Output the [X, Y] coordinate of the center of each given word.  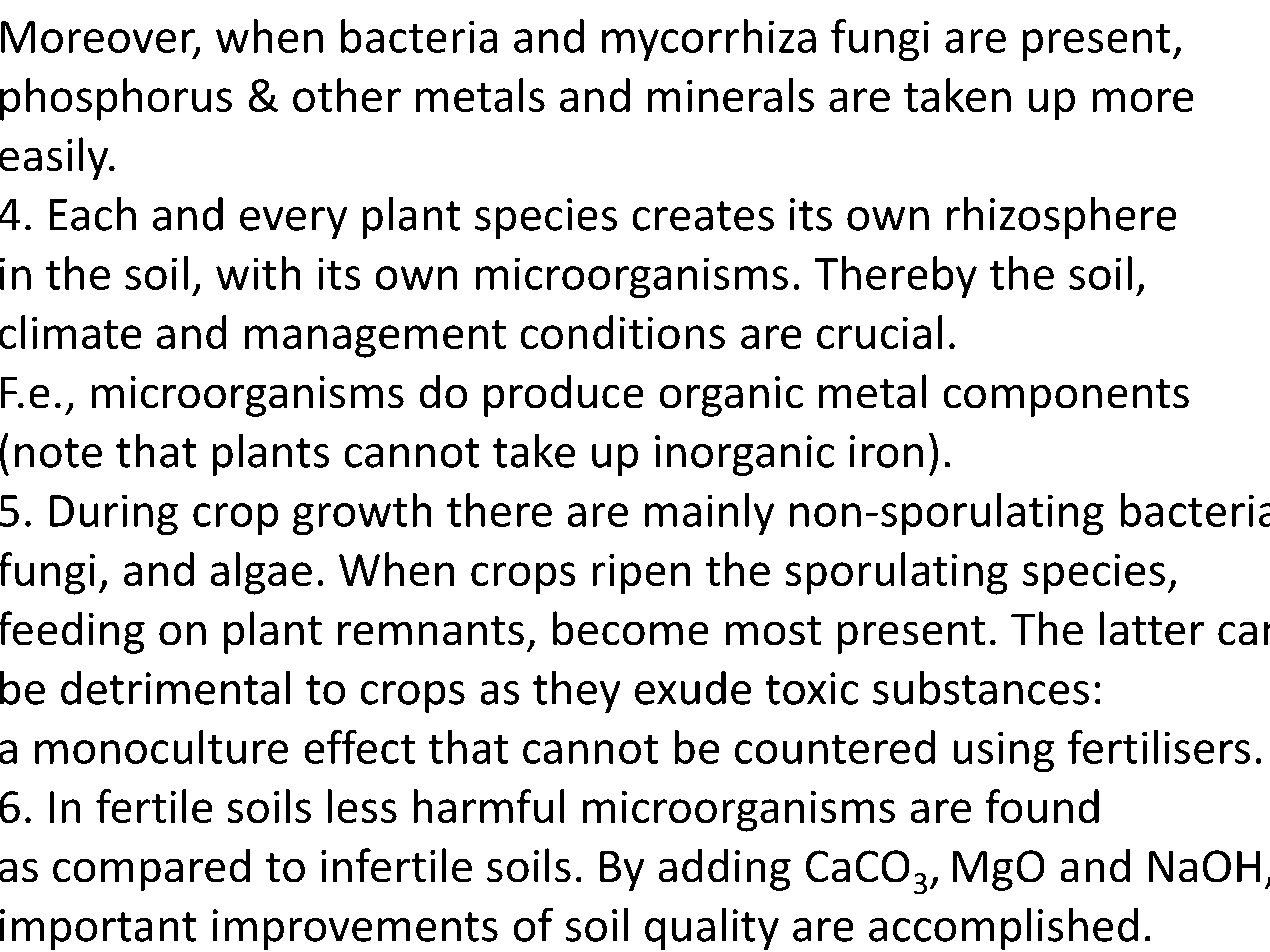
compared [151, 869]
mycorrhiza [709, 40]
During [114, 515]
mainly [709, 514]
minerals [731, 95]
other [347, 95]
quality [712, 928]
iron [886, 451]
